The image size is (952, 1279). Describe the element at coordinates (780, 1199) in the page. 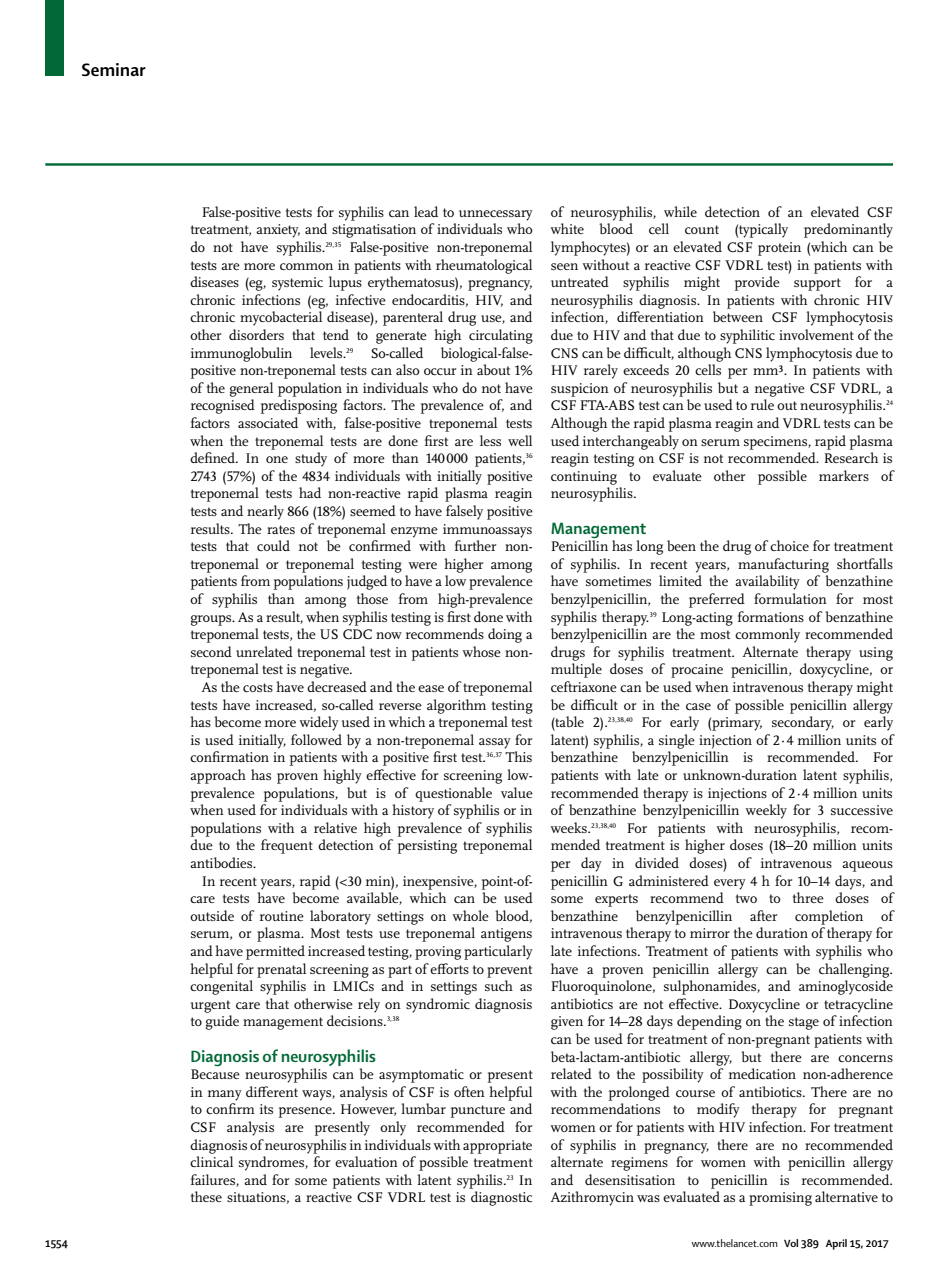

I see `promising` at that location.
